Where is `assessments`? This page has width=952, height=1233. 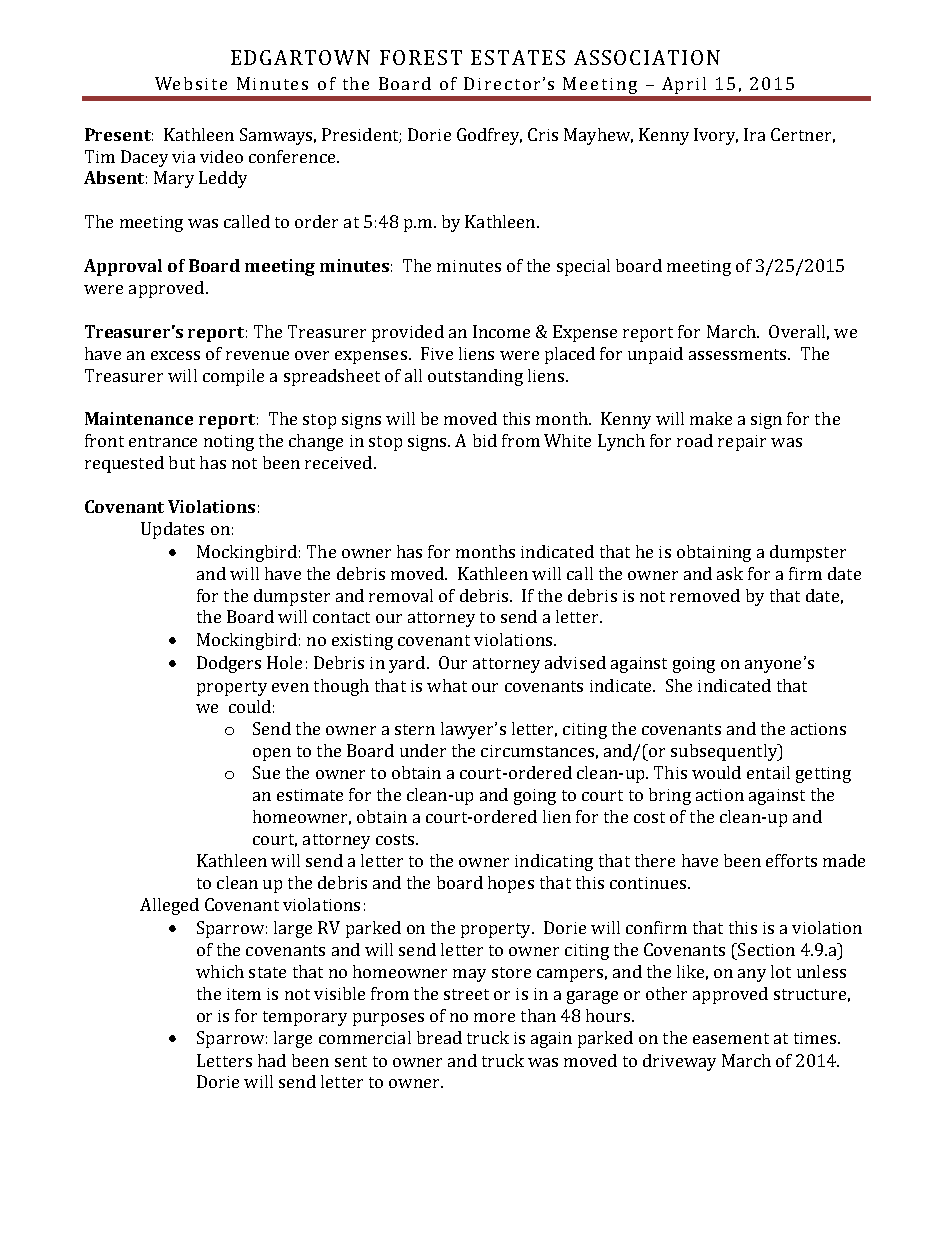 assessments is located at coordinates (739, 354).
